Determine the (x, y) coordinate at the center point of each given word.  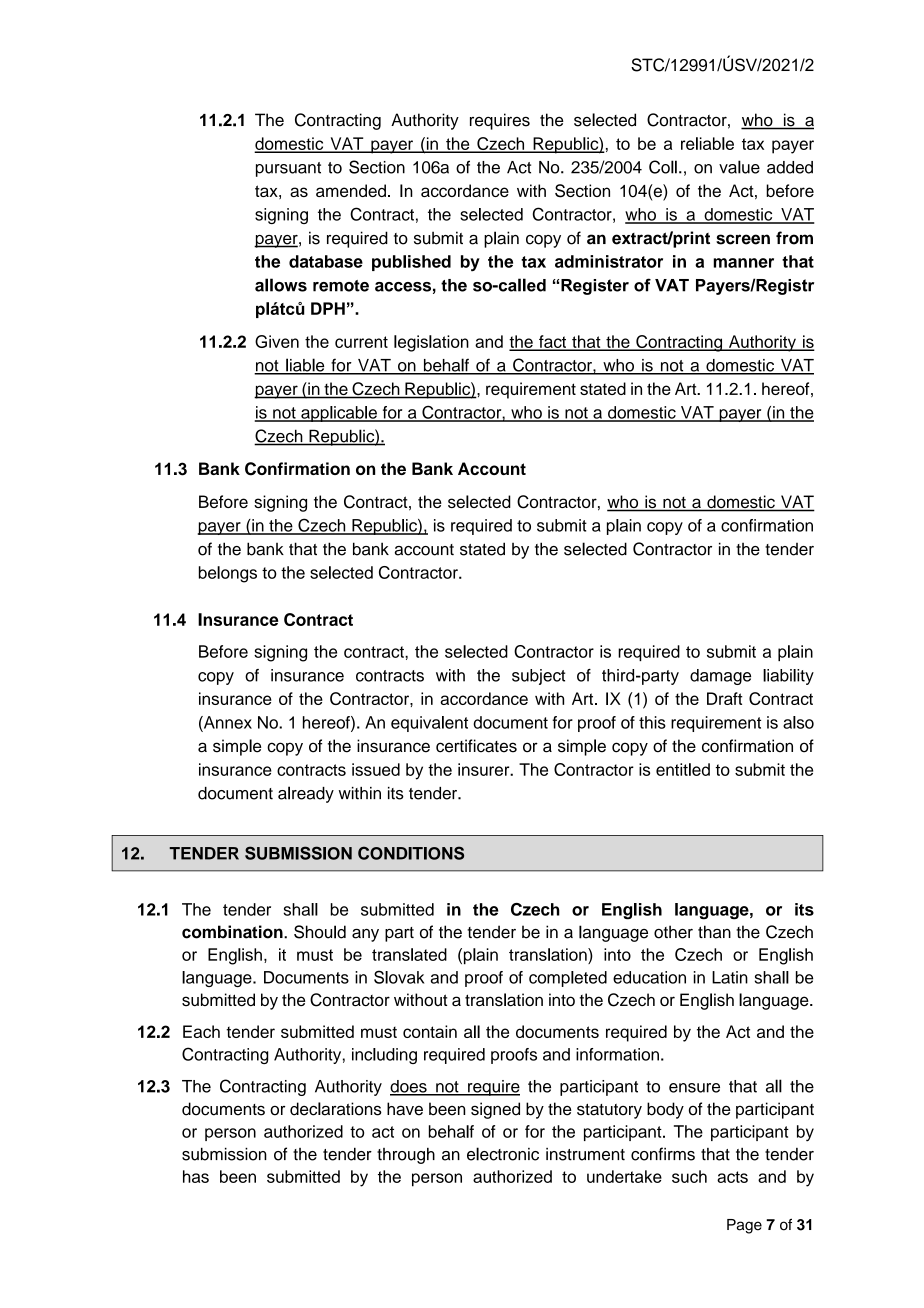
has (196, 1176)
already (306, 794)
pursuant (288, 169)
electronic (503, 1154)
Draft (725, 698)
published (411, 263)
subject (538, 677)
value (739, 167)
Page (744, 1226)
